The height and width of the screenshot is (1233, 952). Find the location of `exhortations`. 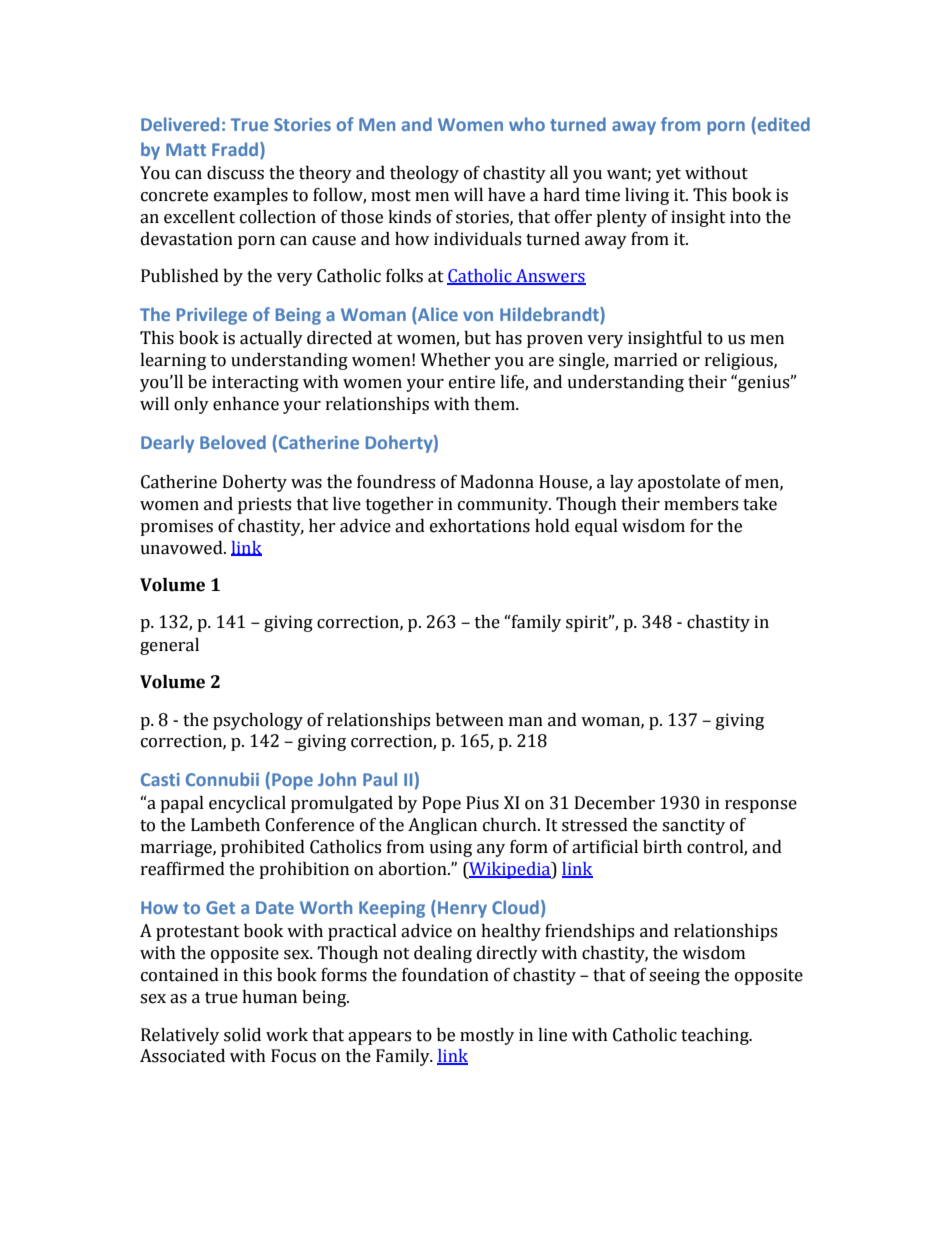

exhortations is located at coordinates (480, 526).
